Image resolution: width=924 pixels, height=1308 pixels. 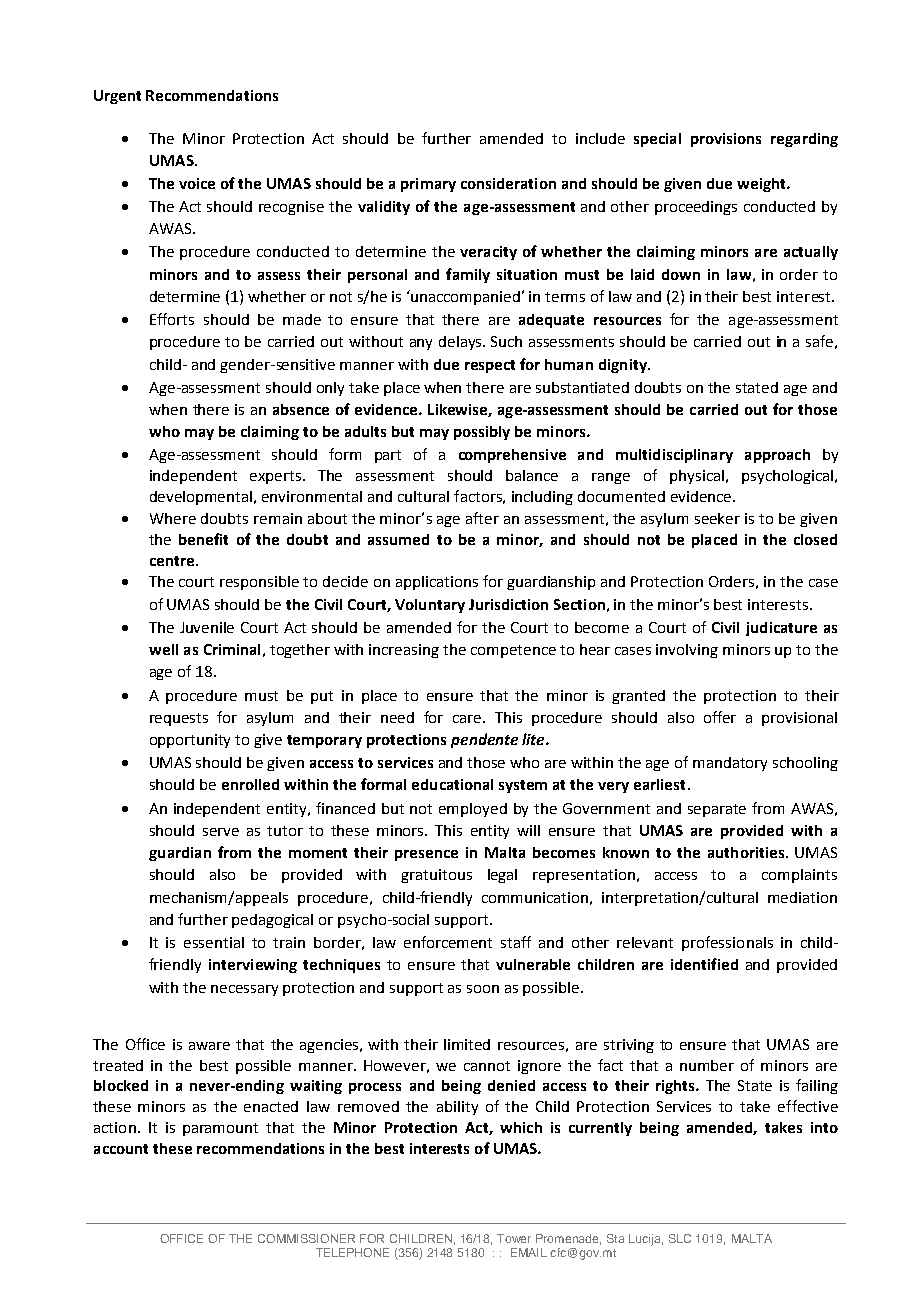 What do you see at coordinates (214, 942) in the screenshot?
I see `essential` at bounding box center [214, 942].
